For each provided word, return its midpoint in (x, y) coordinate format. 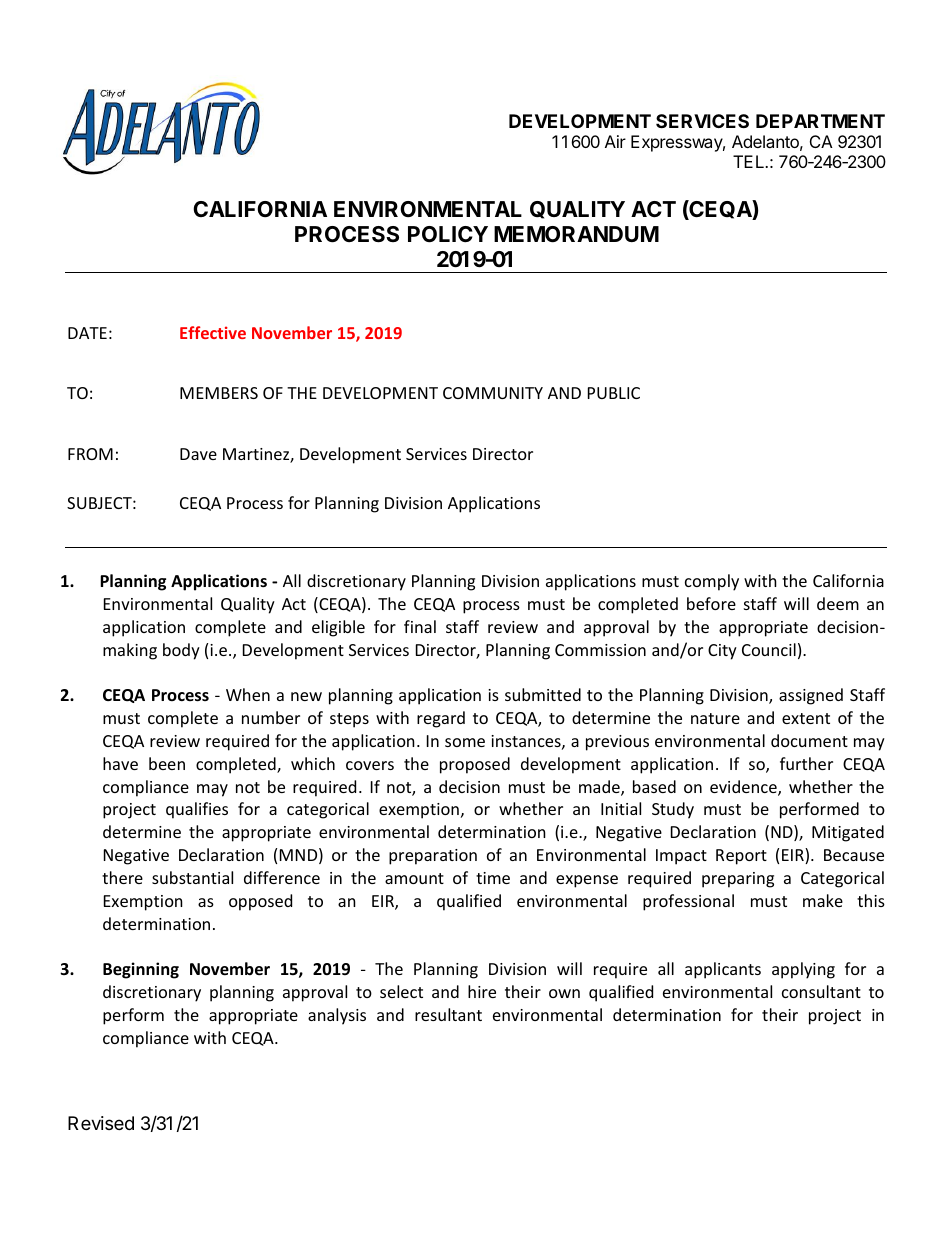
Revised (101, 1123)
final (420, 626)
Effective (213, 332)
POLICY (448, 234)
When (248, 694)
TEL (750, 161)
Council (769, 649)
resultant (448, 1014)
